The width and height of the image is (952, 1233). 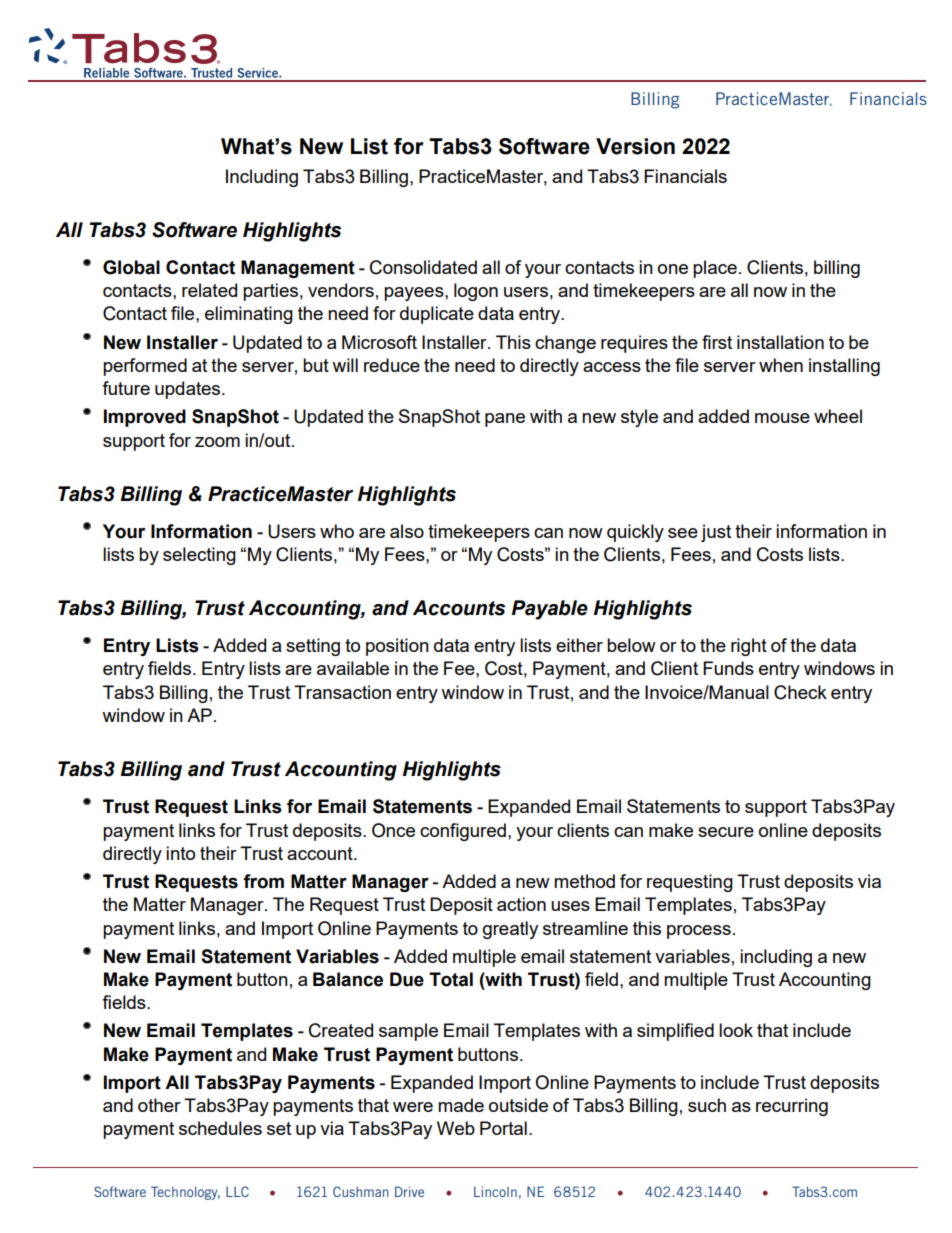 I want to click on Total, so click(x=451, y=979).
